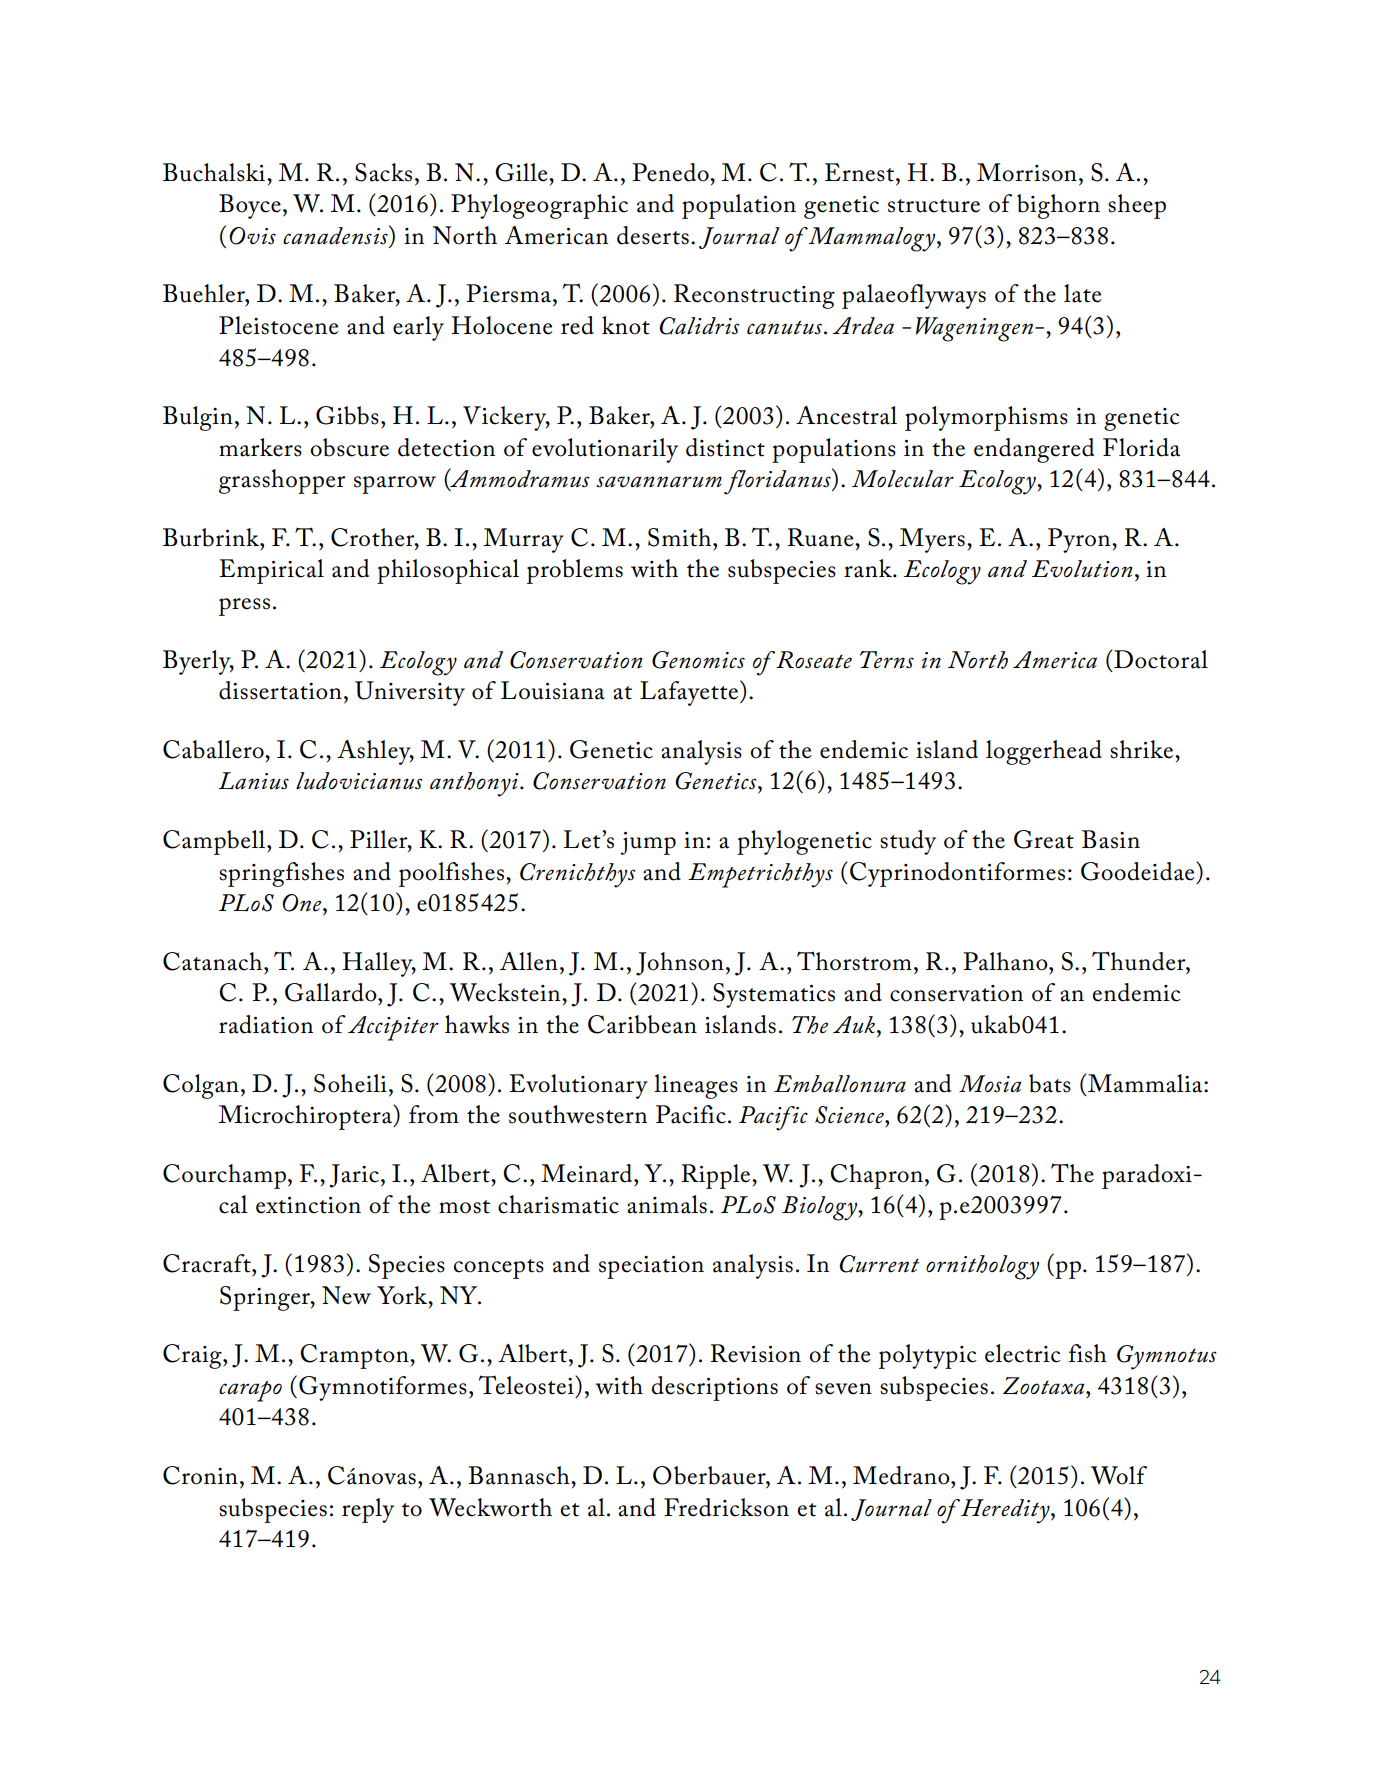 This screenshot has width=1380, height=1786. What do you see at coordinates (280, 690) in the screenshot?
I see `dissertation` at bounding box center [280, 690].
